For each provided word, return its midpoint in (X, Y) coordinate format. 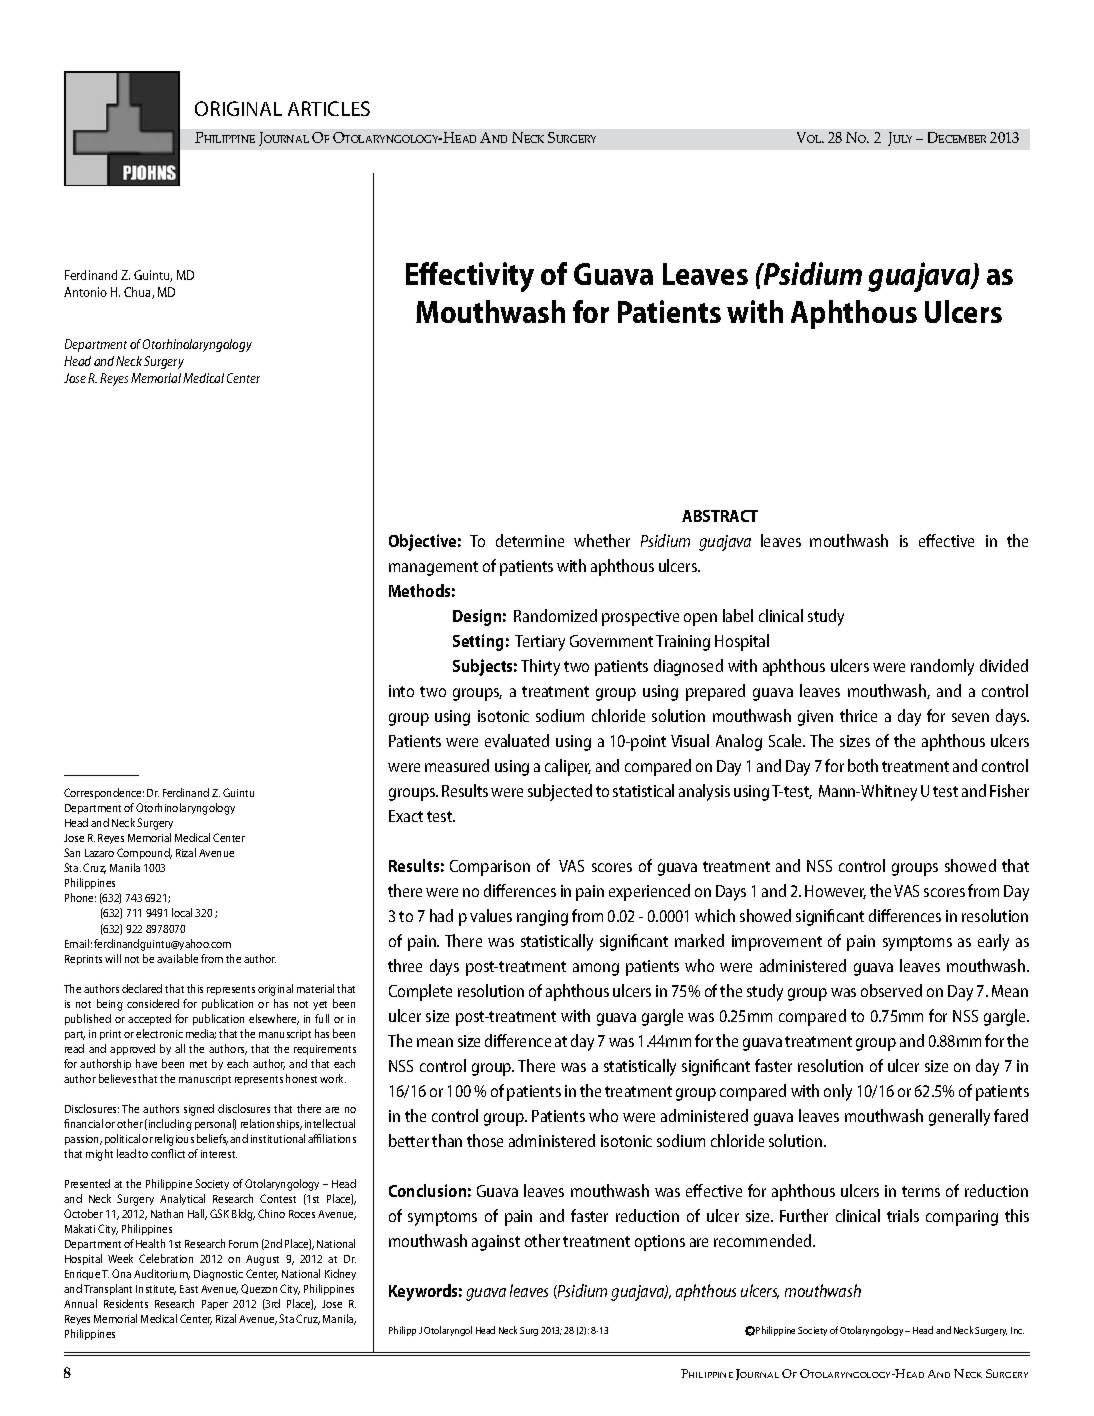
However (835, 892)
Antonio (85, 292)
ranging (542, 918)
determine (530, 540)
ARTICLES (329, 108)
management (433, 568)
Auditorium (162, 1274)
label (738, 615)
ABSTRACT (720, 516)
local (182, 912)
